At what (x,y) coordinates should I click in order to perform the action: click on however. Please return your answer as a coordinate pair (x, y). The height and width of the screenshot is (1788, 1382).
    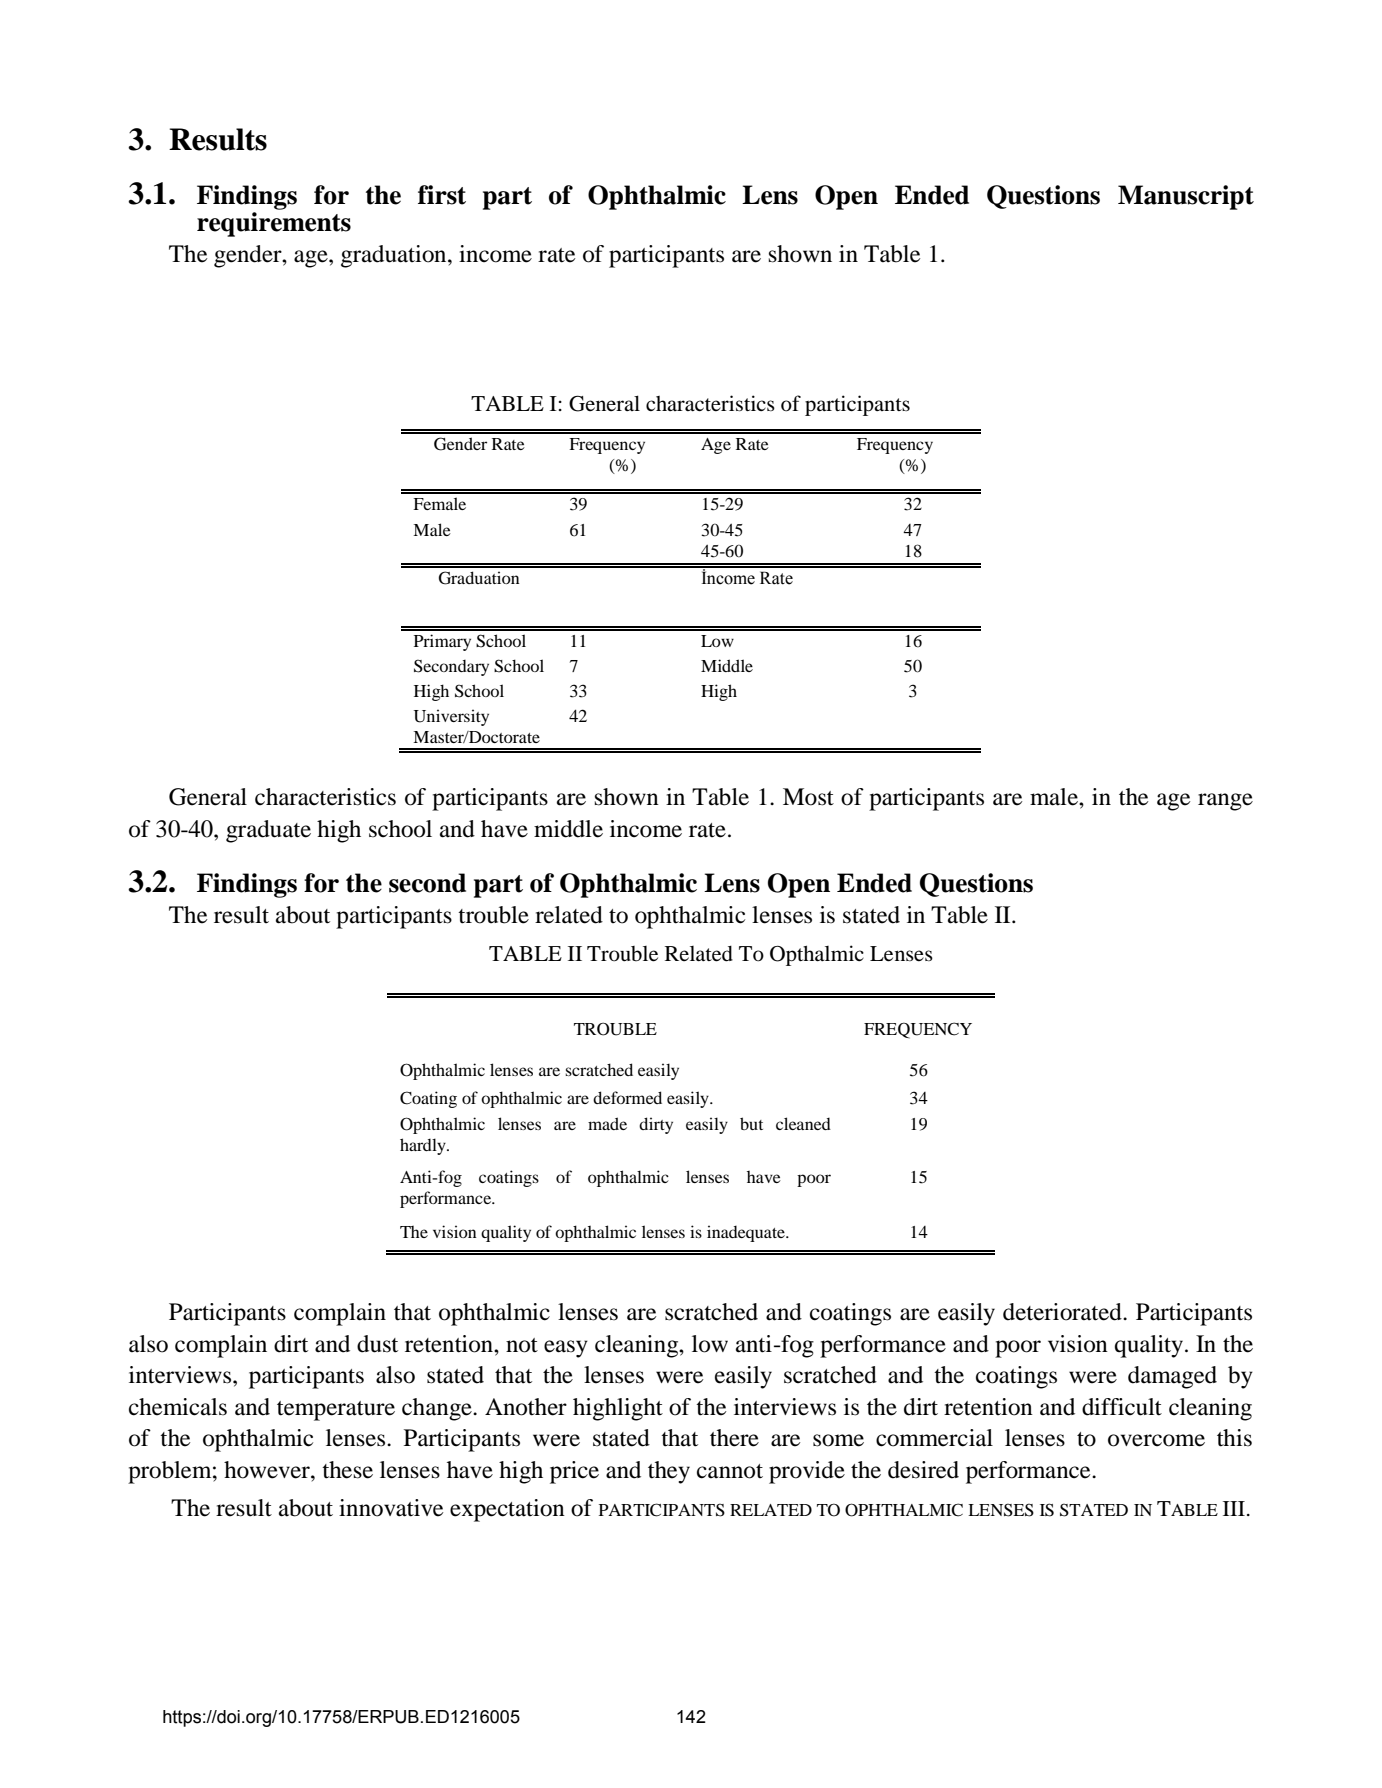
    Looking at the image, I should click on (268, 1470).
